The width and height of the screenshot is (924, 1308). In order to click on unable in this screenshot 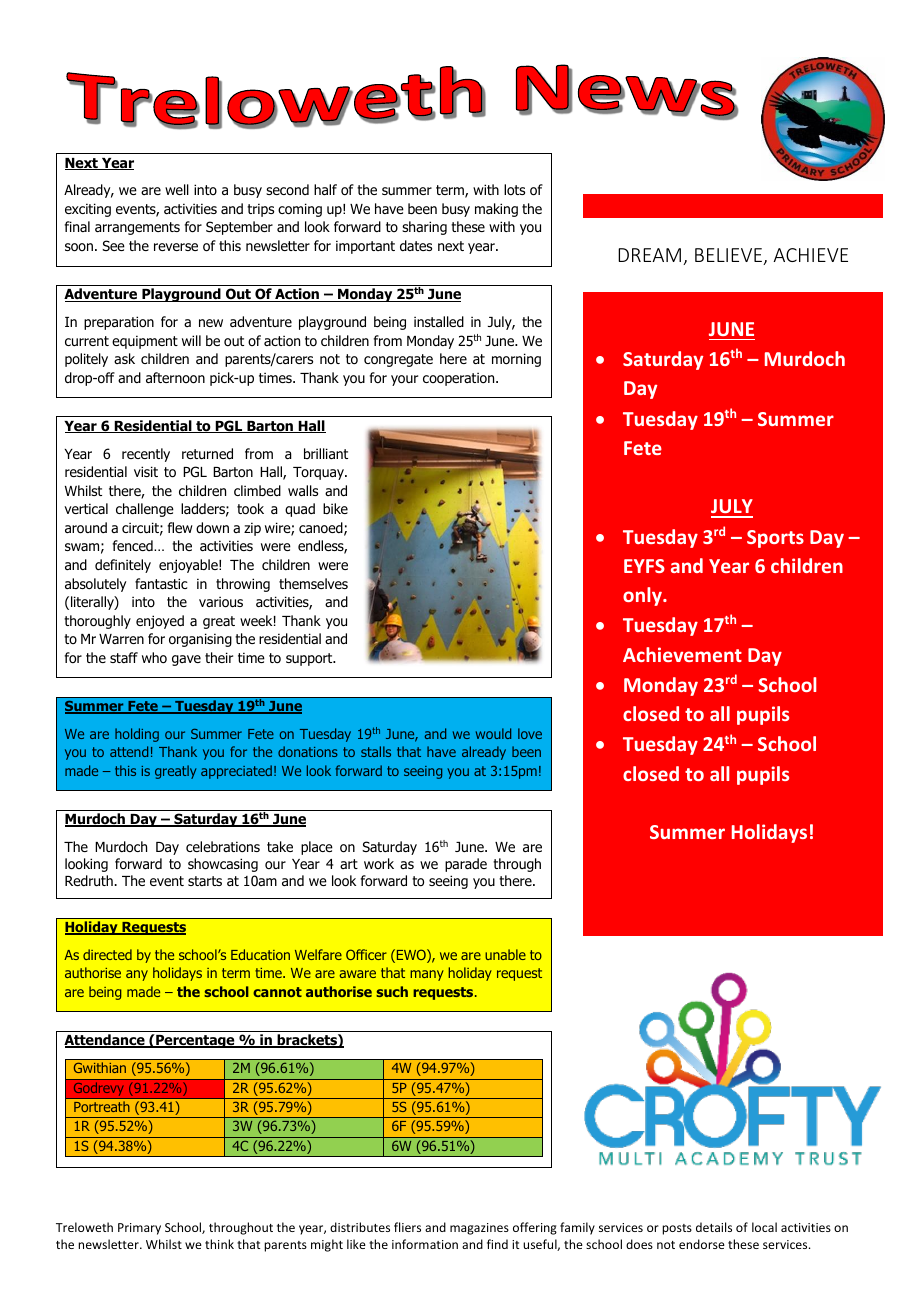, I will do `click(505, 954)`.
